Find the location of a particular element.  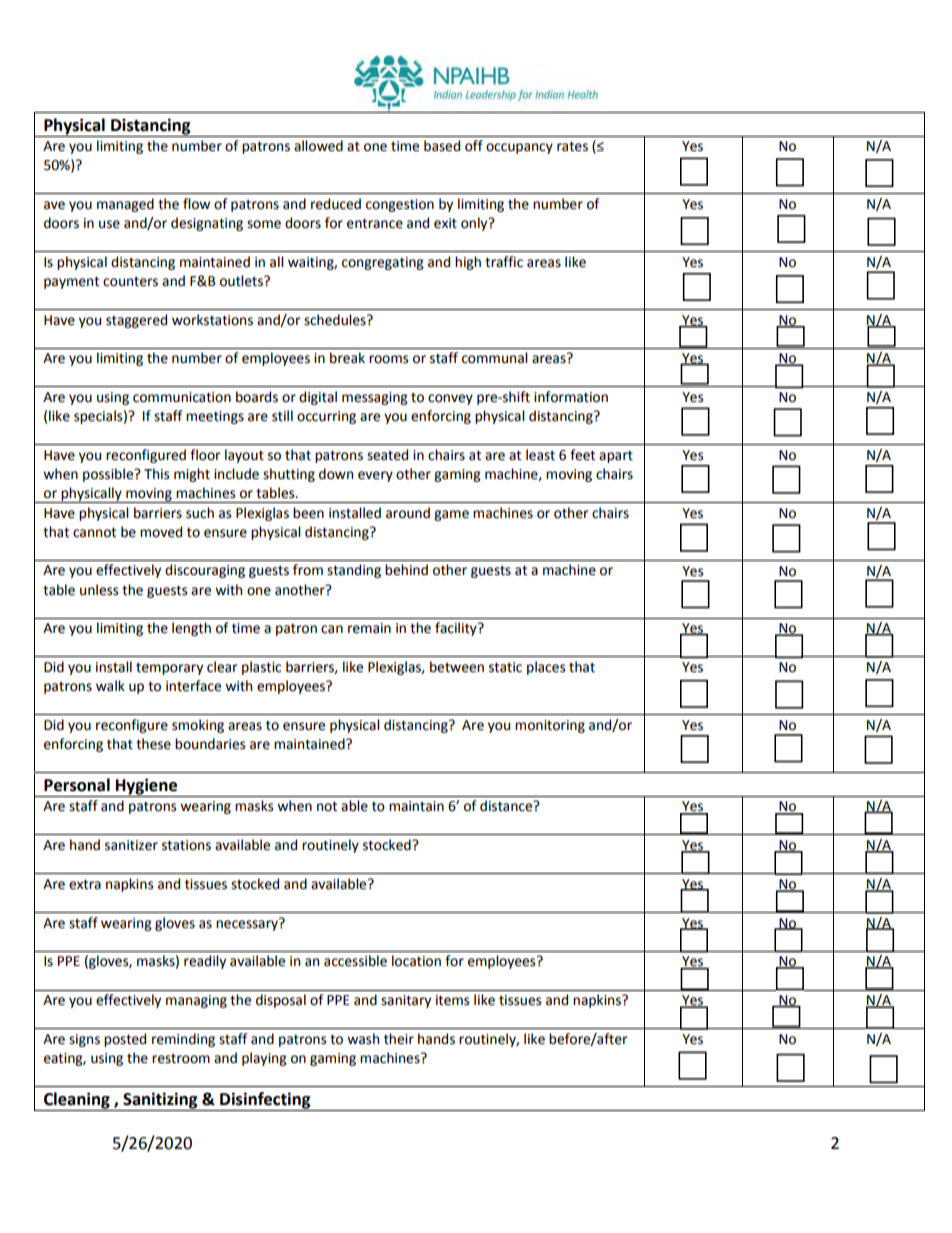

items is located at coordinates (452, 1000).
